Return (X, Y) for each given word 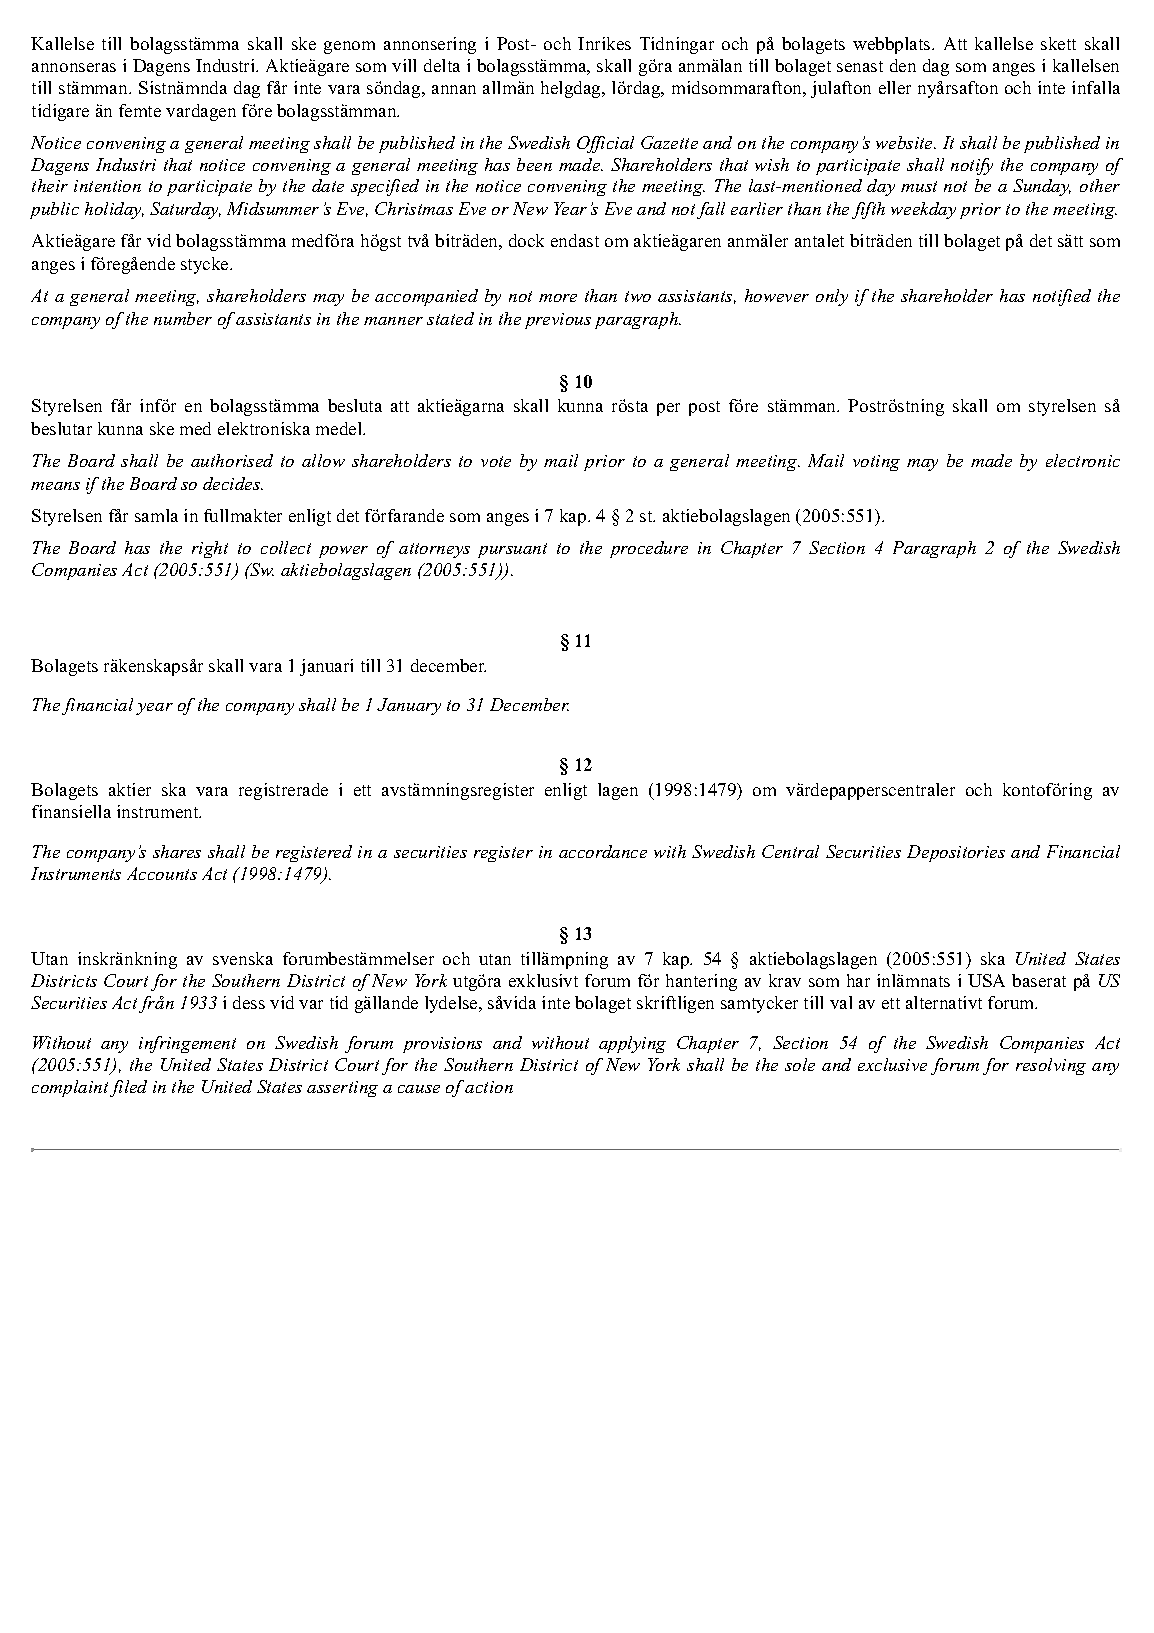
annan (454, 89)
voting (876, 463)
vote (496, 461)
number (183, 318)
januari (326, 667)
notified (1062, 297)
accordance (603, 851)
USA (986, 980)
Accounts (162, 873)
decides (233, 483)
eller (895, 87)
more (558, 298)
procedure (649, 549)
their (50, 185)
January (409, 706)
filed (128, 1088)
